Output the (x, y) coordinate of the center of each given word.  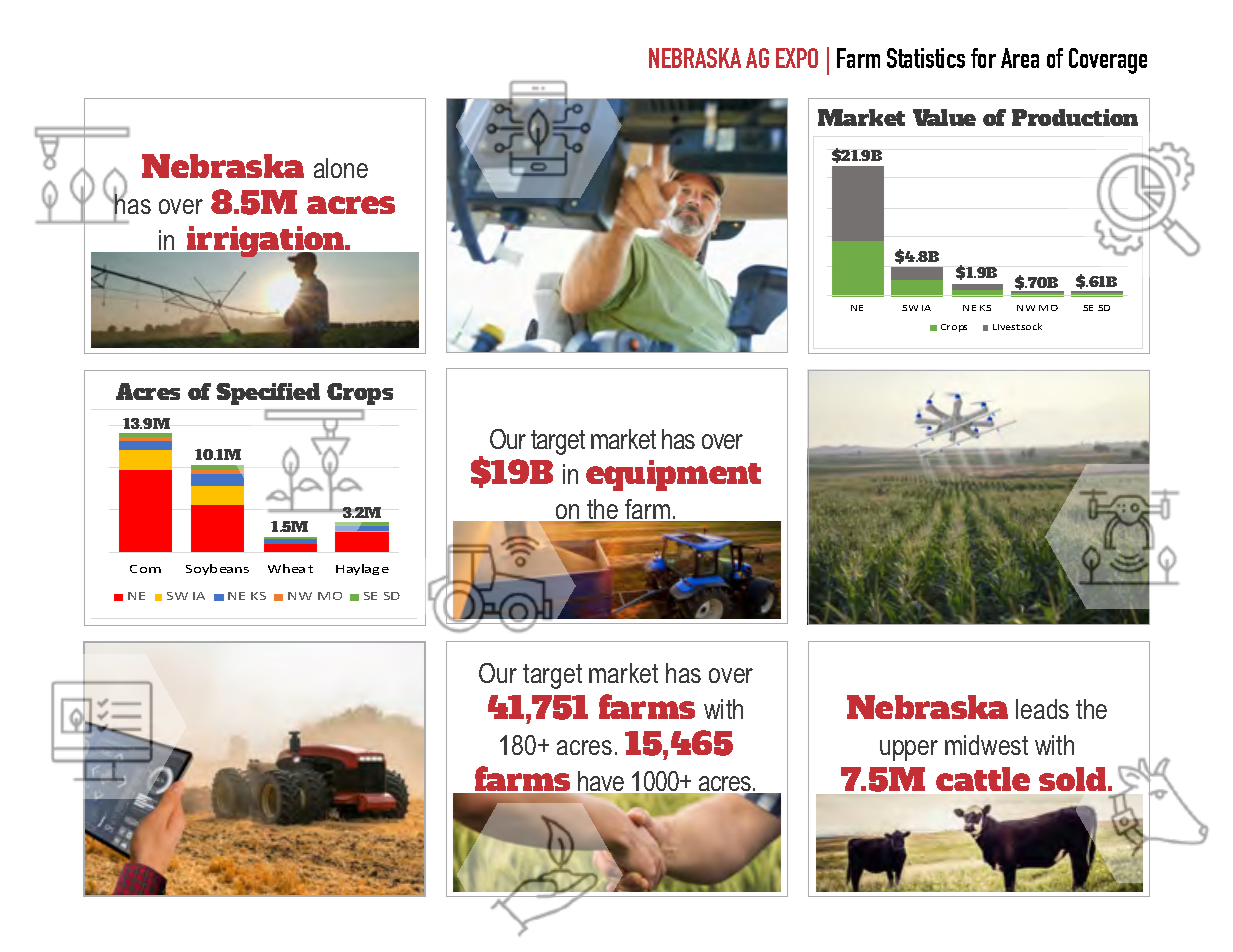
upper (909, 750)
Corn (145, 569)
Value (944, 117)
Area (1020, 58)
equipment (673, 475)
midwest (986, 745)
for (983, 58)
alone (341, 168)
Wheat (290, 568)
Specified (268, 394)
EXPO (797, 58)
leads (1042, 709)
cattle (983, 779)
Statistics (926, 58)
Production (1075, 117)
